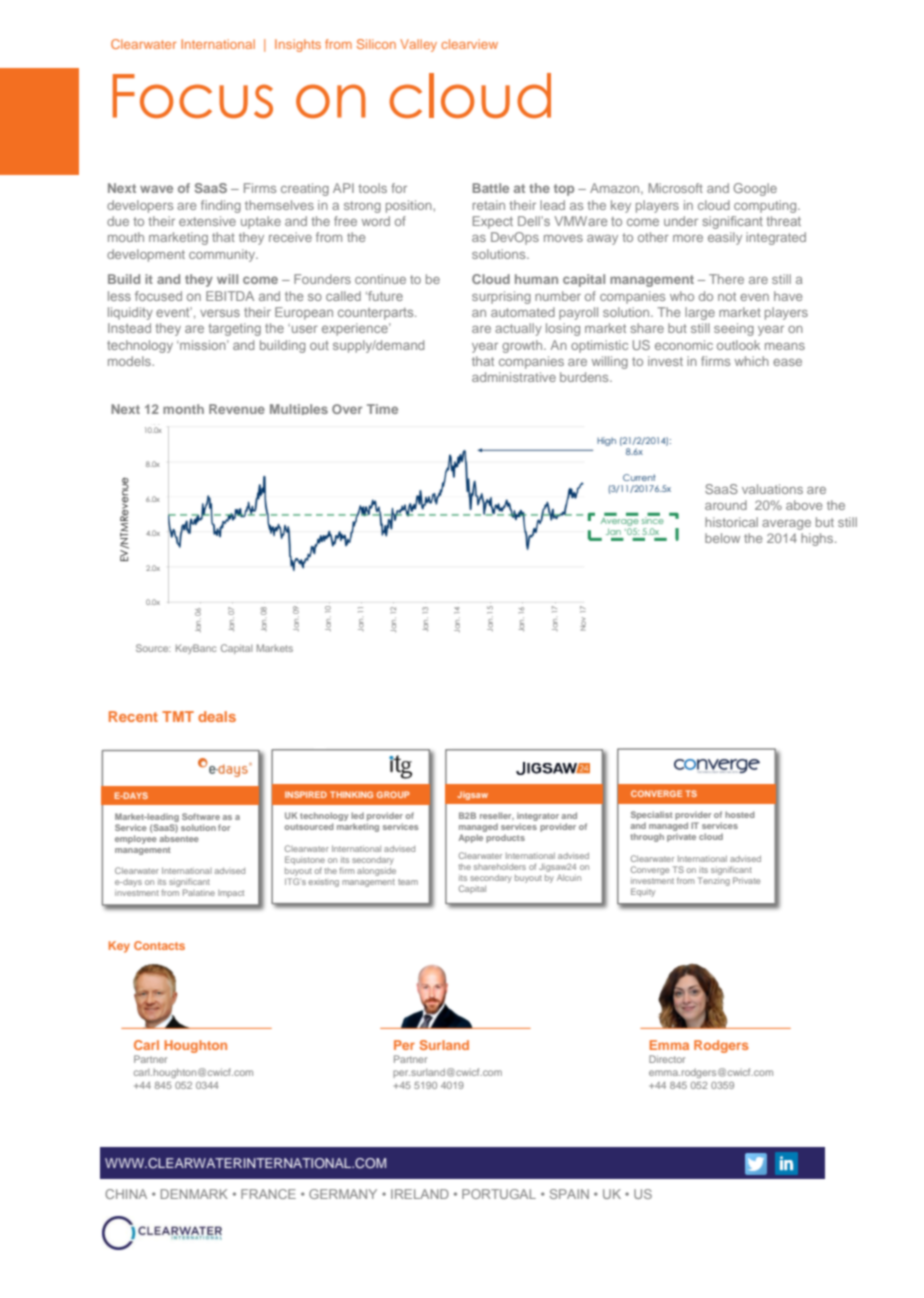 The height and width of the screenshot is (1298, 924). What do you see at coordinates (418, 45) in the screenshot?
I see `Valley` at bounding box center [418, 45].
